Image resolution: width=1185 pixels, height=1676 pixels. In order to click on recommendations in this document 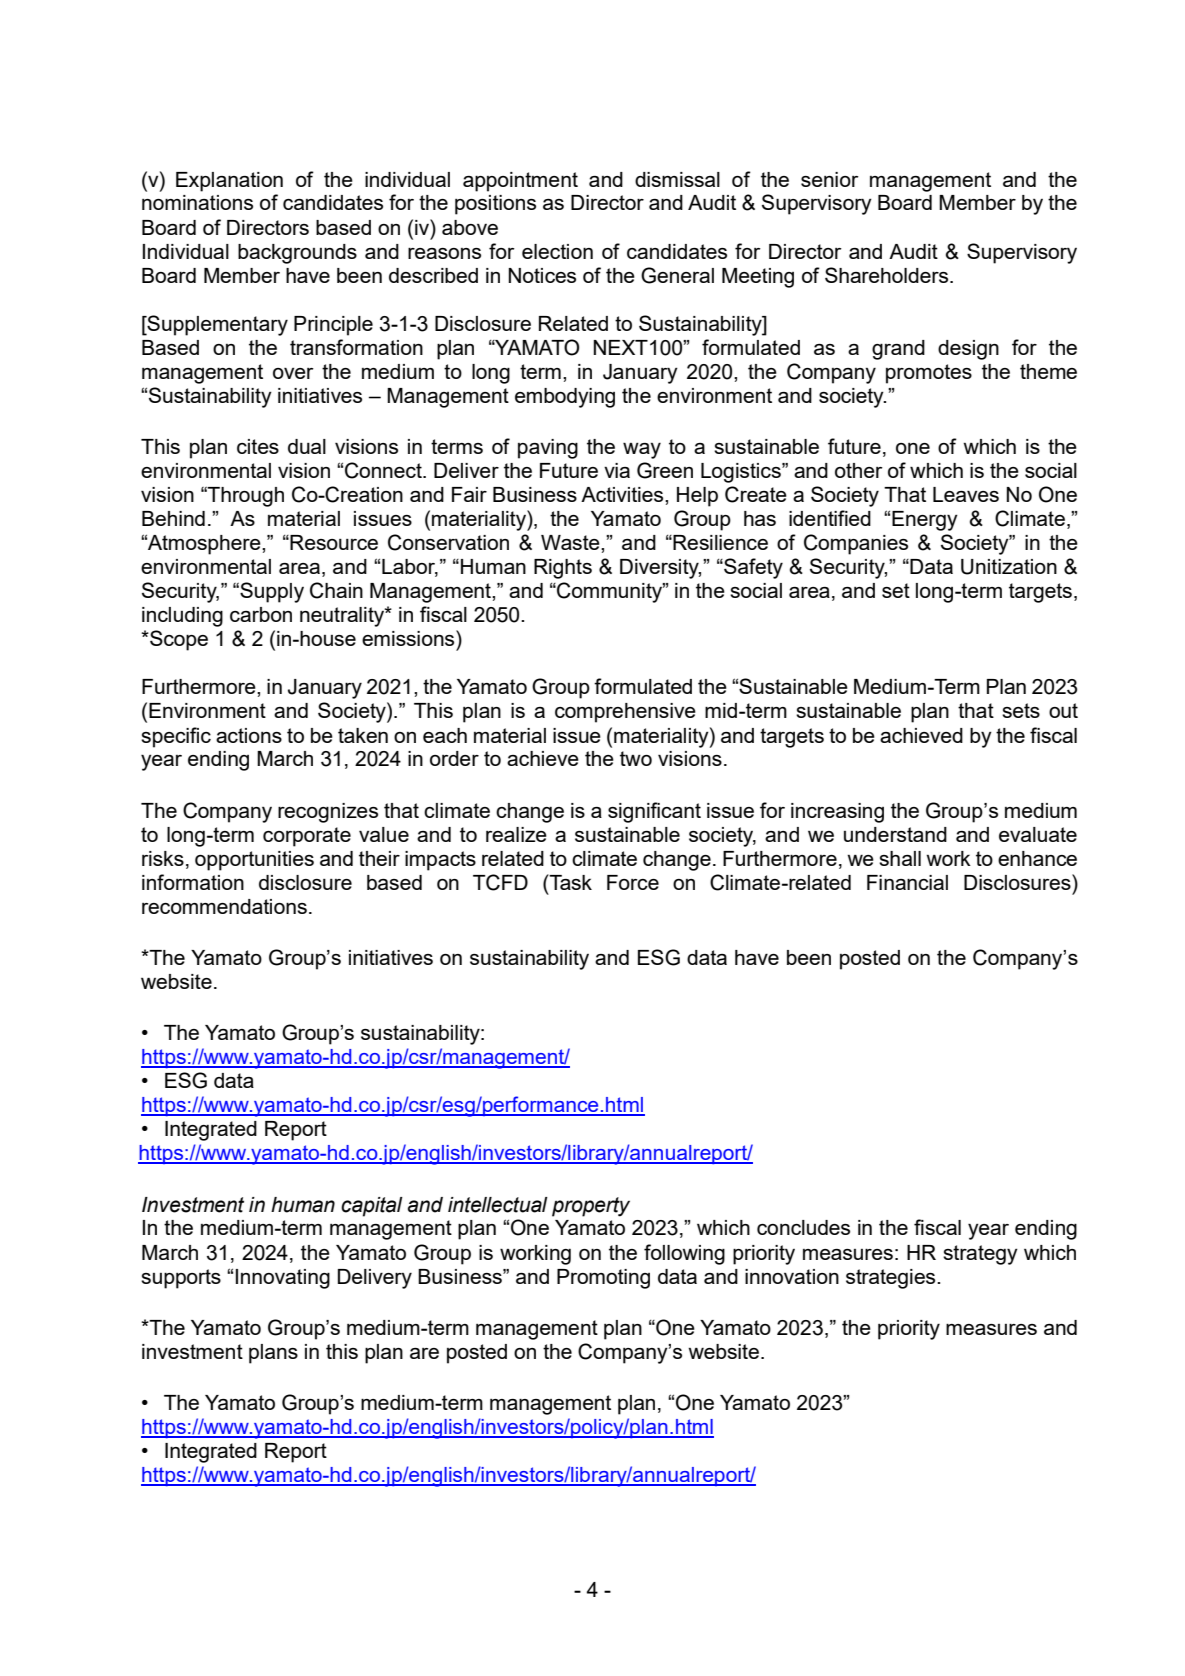, I will do `click(224, 906)`.
